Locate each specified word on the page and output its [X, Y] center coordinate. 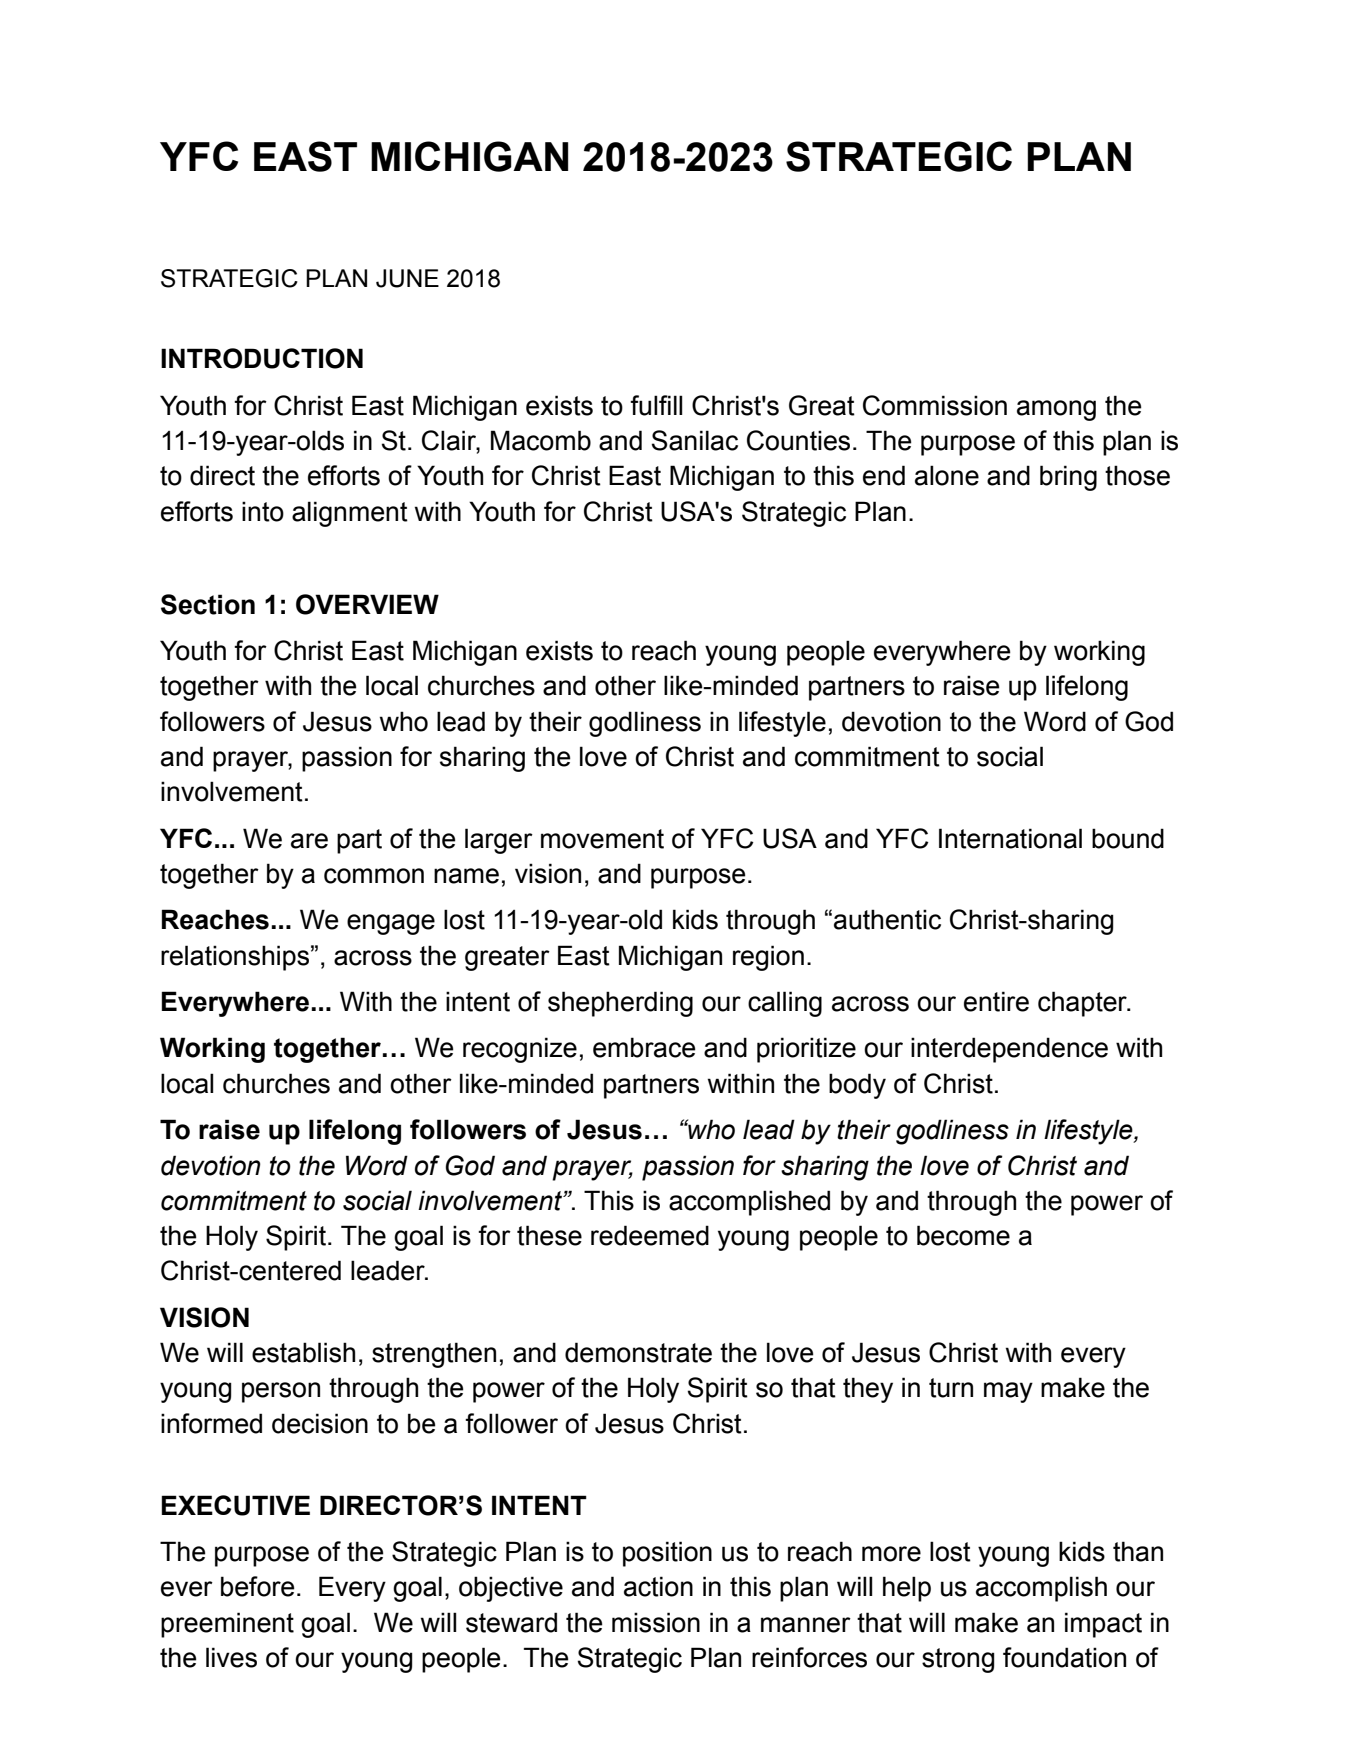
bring [1068, 478]
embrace [644, 1047]
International [1010, 838]
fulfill [656, 405]
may [1008, 1392]
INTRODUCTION [262, 358]
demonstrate [638, 1352]
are [309, 841]
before [258, 1586]
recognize [520, 1050]
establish [303, 1352]
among [1056, 410]
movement [602, 839]
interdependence [1009, 1050]
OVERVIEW [367, 604]
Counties [798, 440]
